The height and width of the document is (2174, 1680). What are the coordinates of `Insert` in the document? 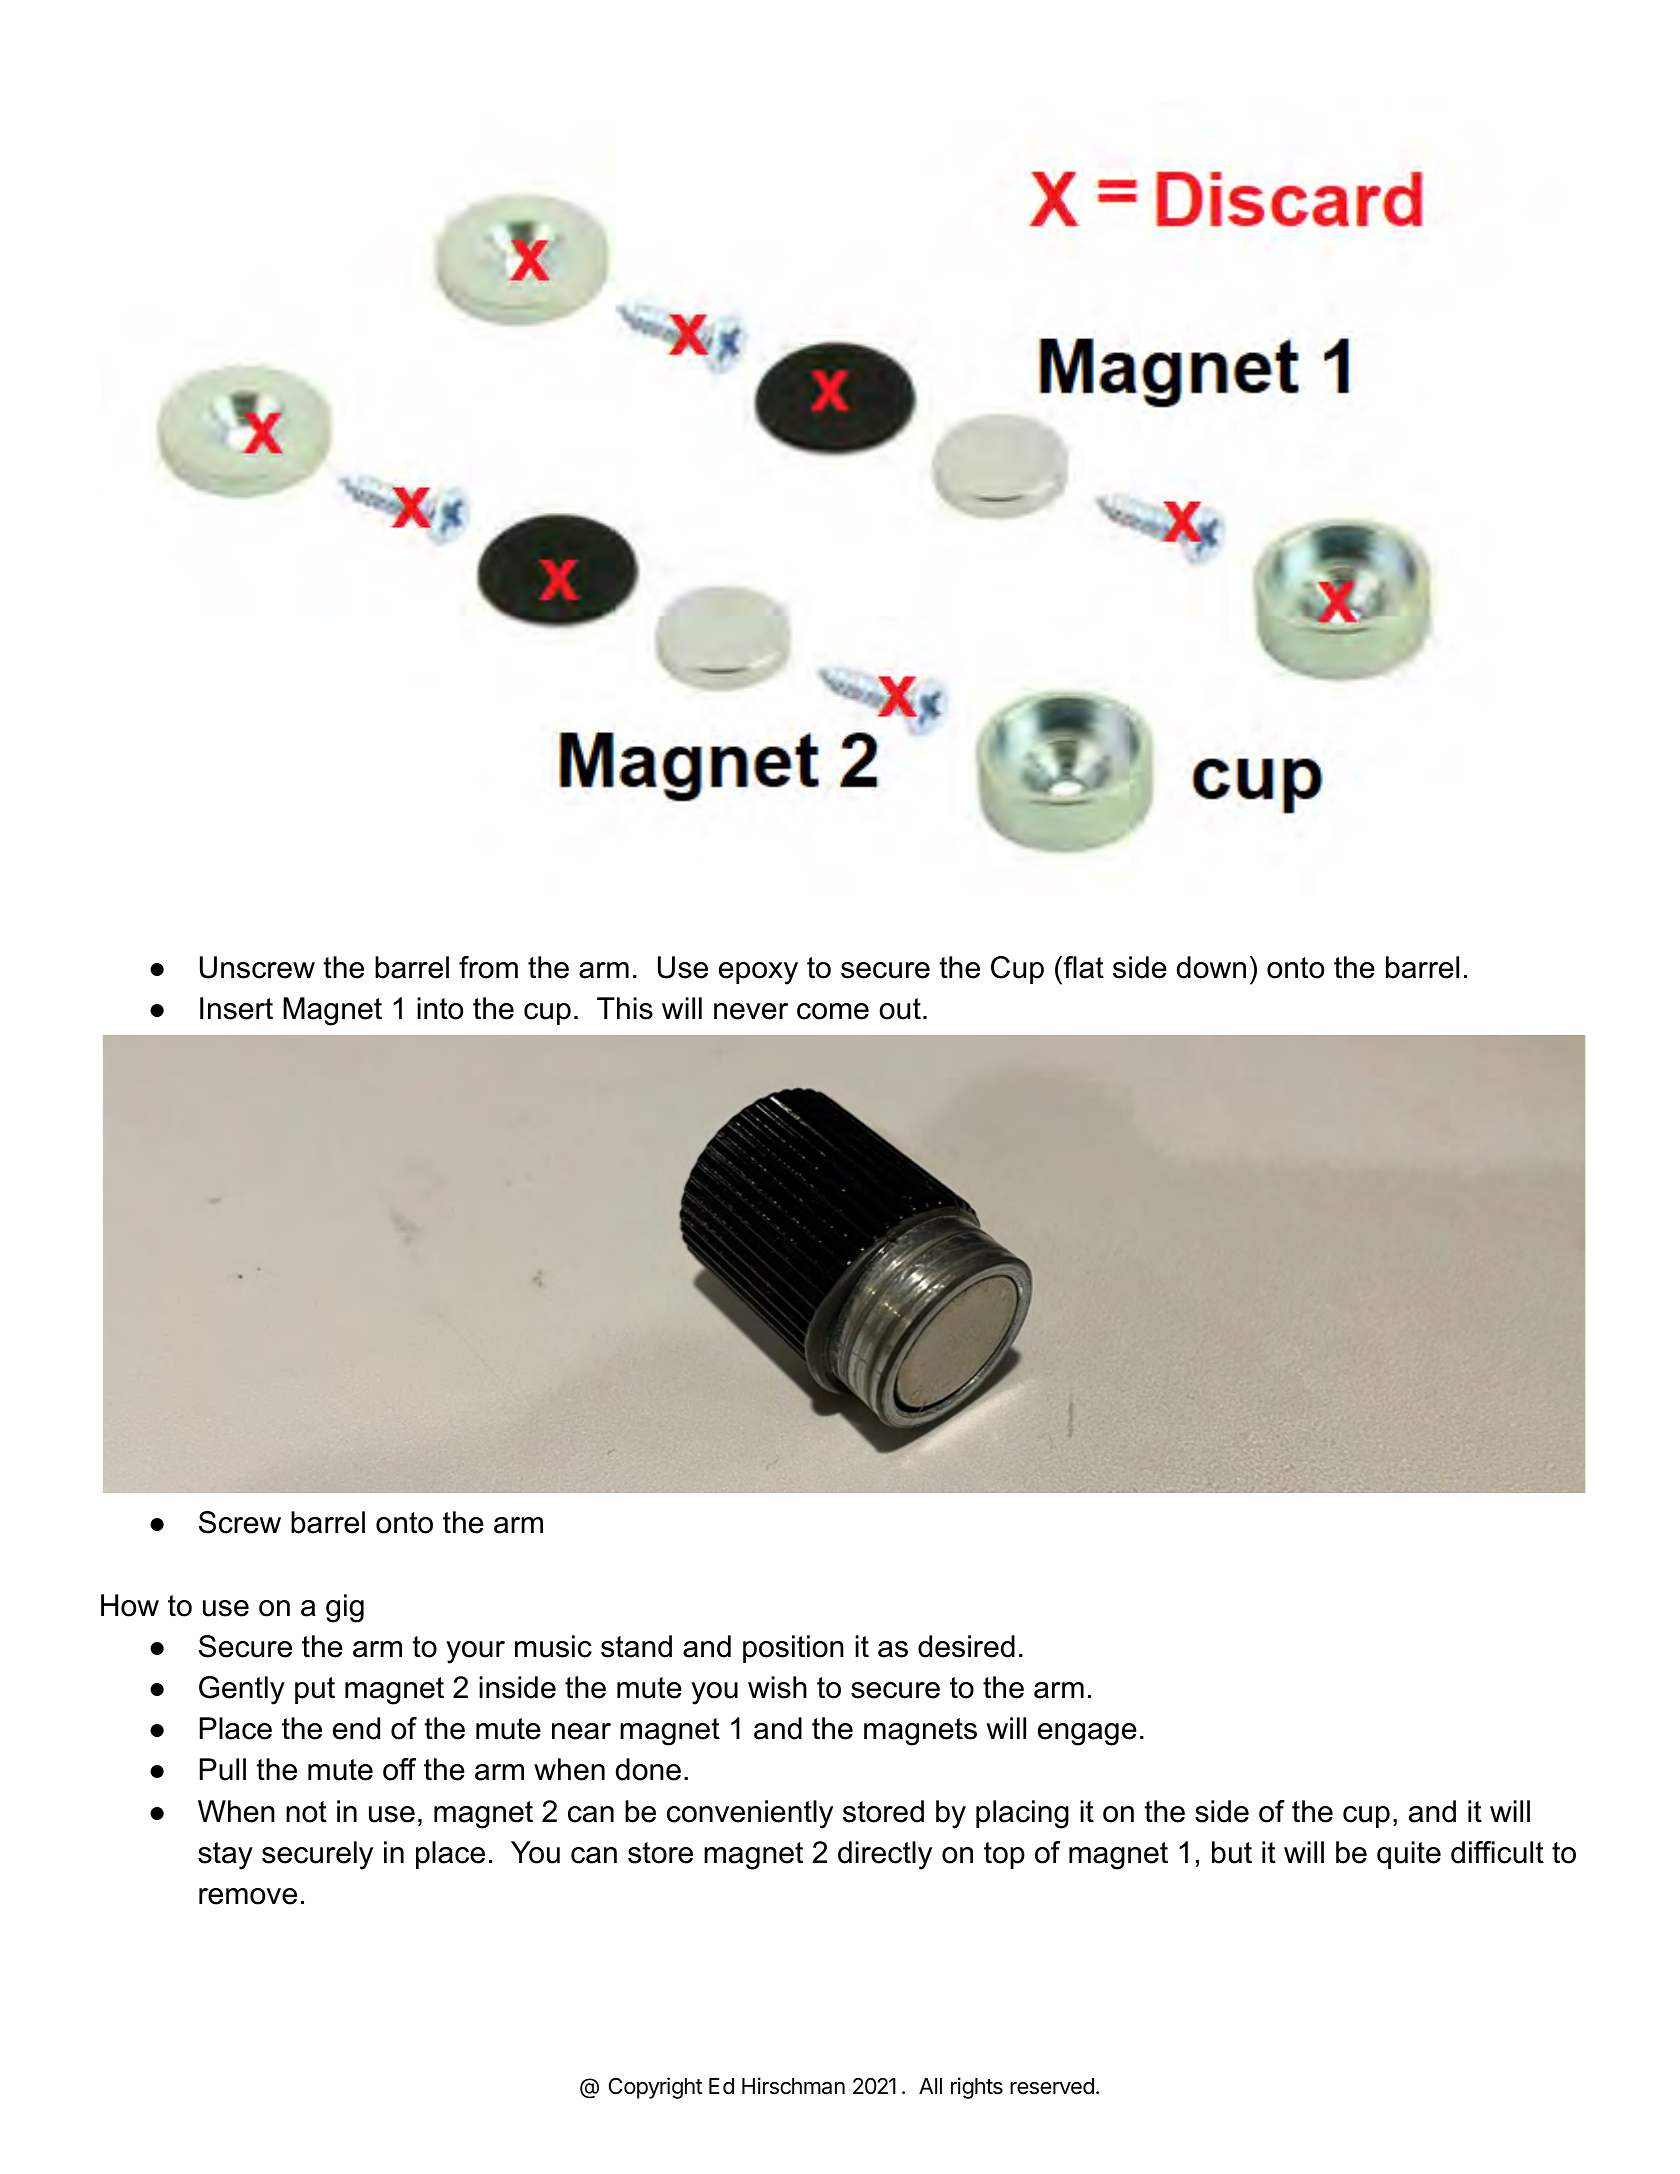 It's located at (236, 1008).
